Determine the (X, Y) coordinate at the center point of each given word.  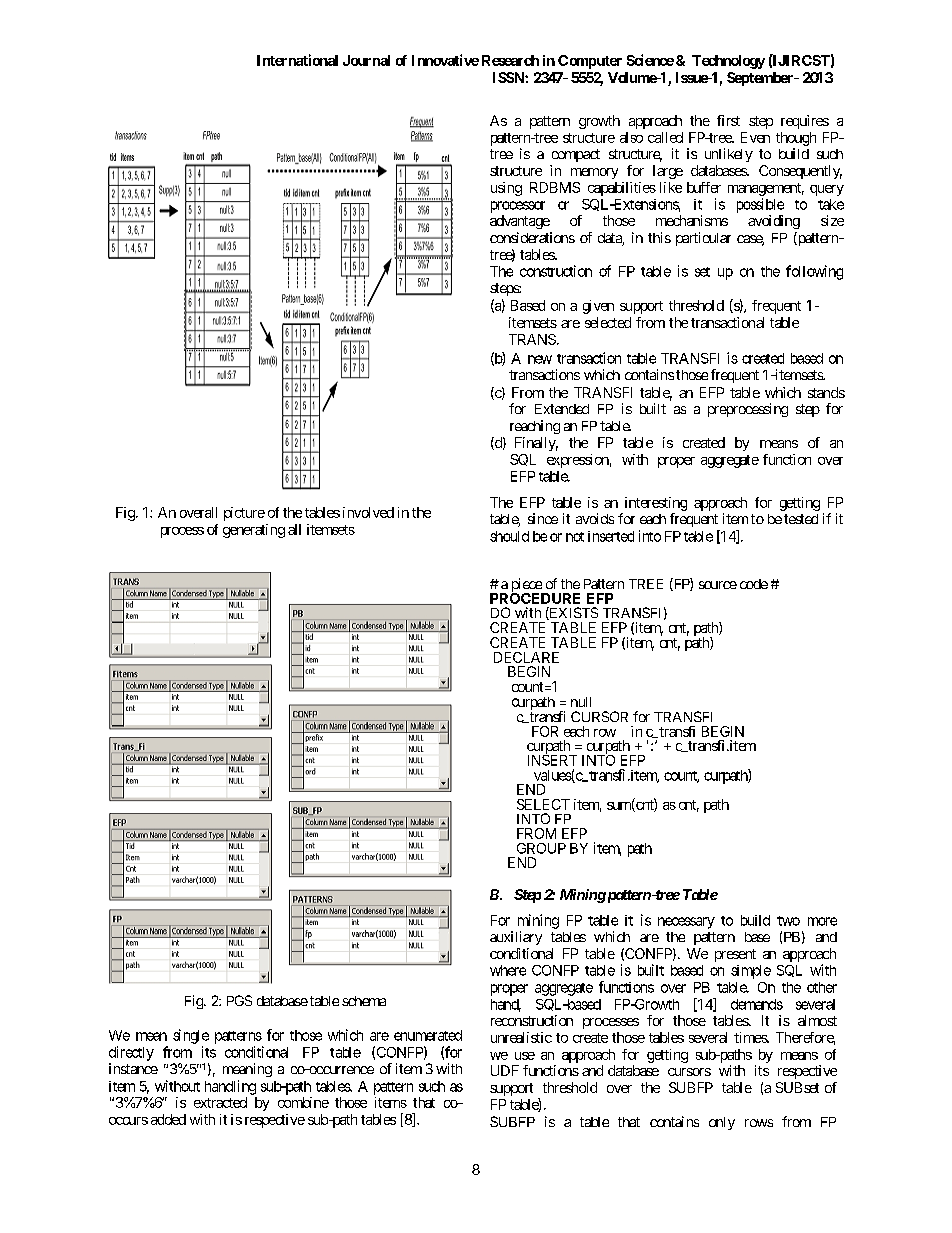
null (581, 702)
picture (244, 514)
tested (801, 519)
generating (254, 531)
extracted (220, 1102)
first (728, 120)
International (297, 60)
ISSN (509, 77)
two (788, 921)
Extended (562, 409)
